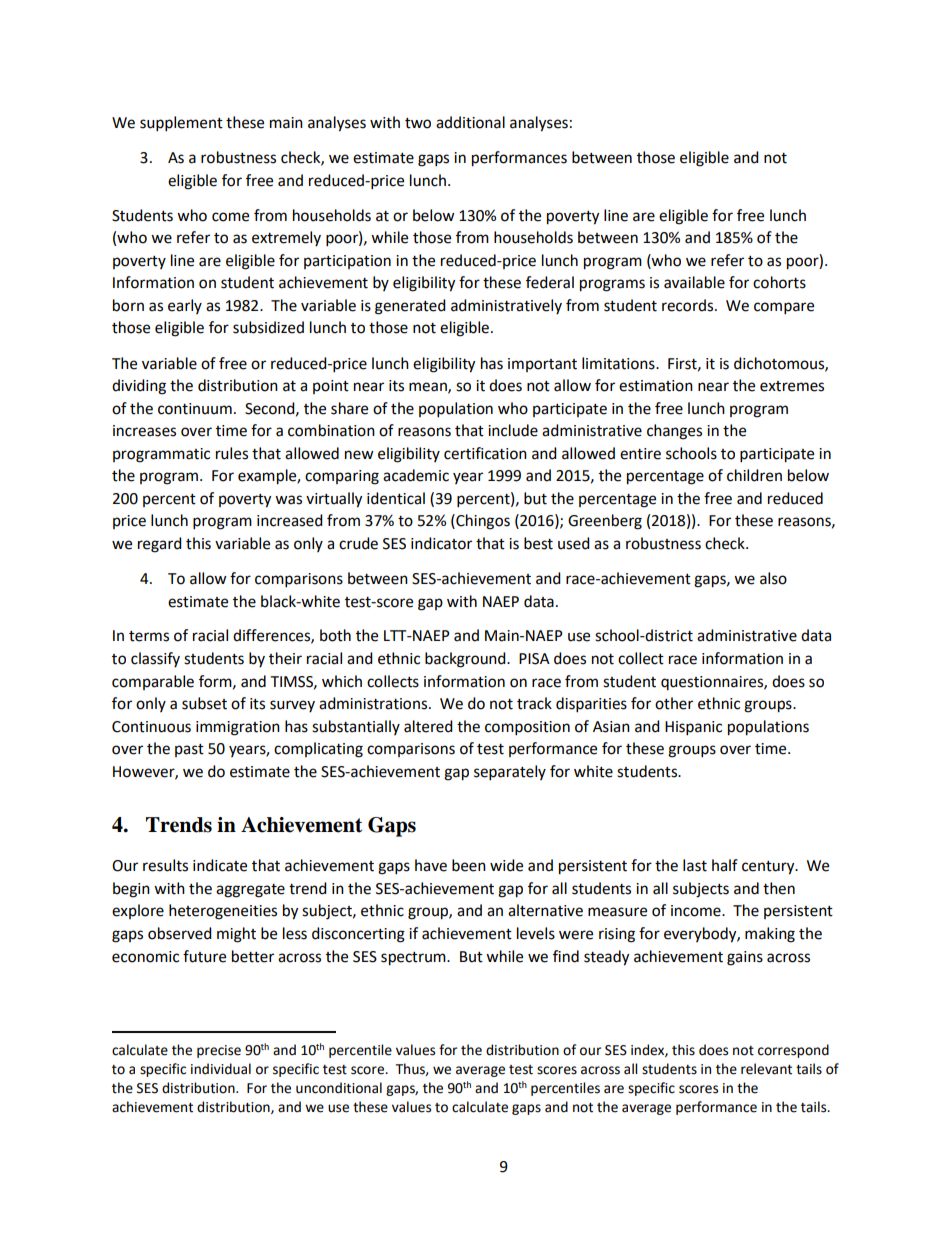 The image size is (952, 1233). I want to click on Hispanic, so click(693, 728).
